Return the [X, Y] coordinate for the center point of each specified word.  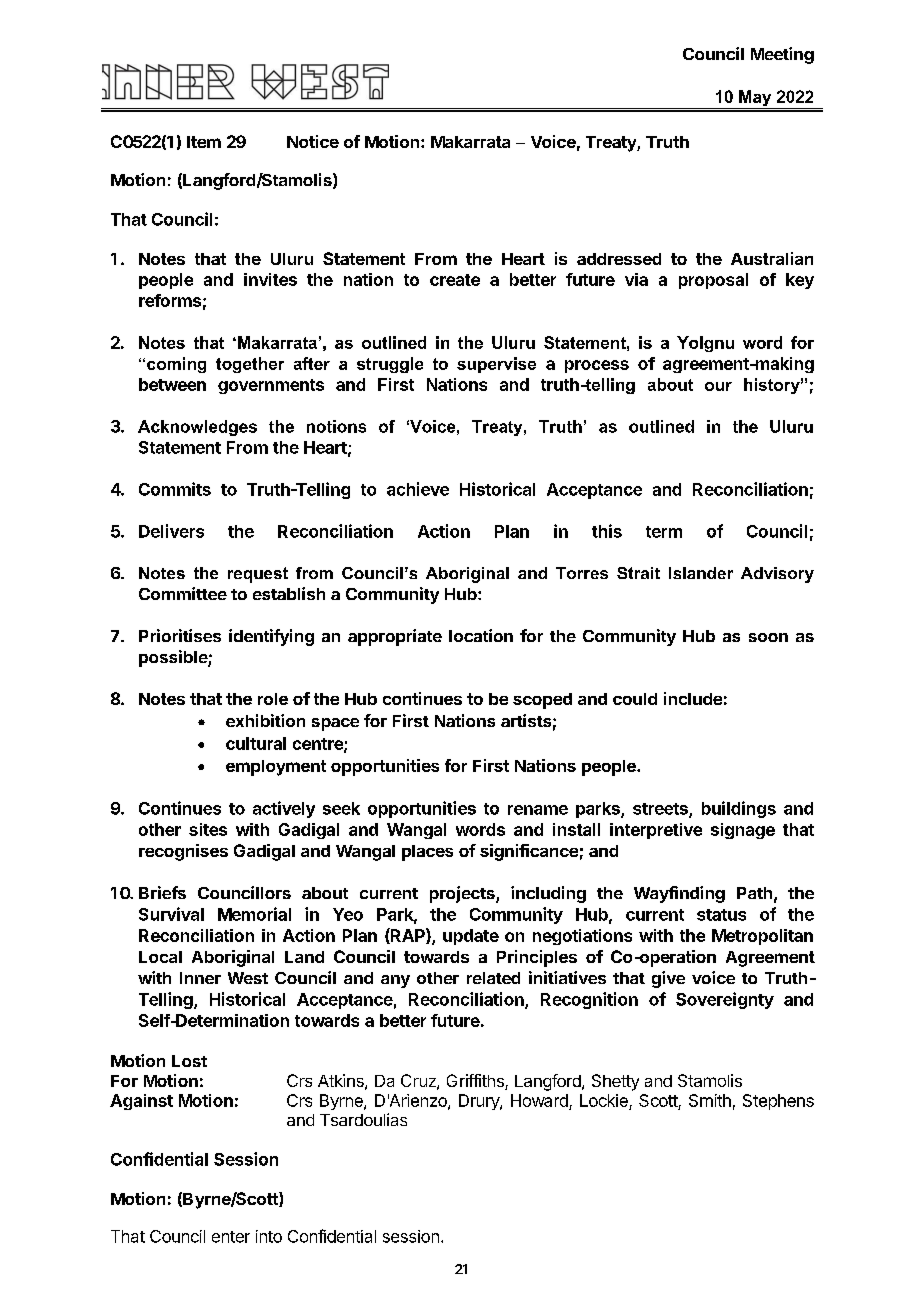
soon [768, 637]
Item [204, 142]
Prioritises [180, 635]
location [481, 635]
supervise [496, 365]
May [755, 99]
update [471, 937]
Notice [313, 141]
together [250, 365]
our [718, 386]
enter [231, 1237]
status [721, 915]
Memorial [254, 914]
